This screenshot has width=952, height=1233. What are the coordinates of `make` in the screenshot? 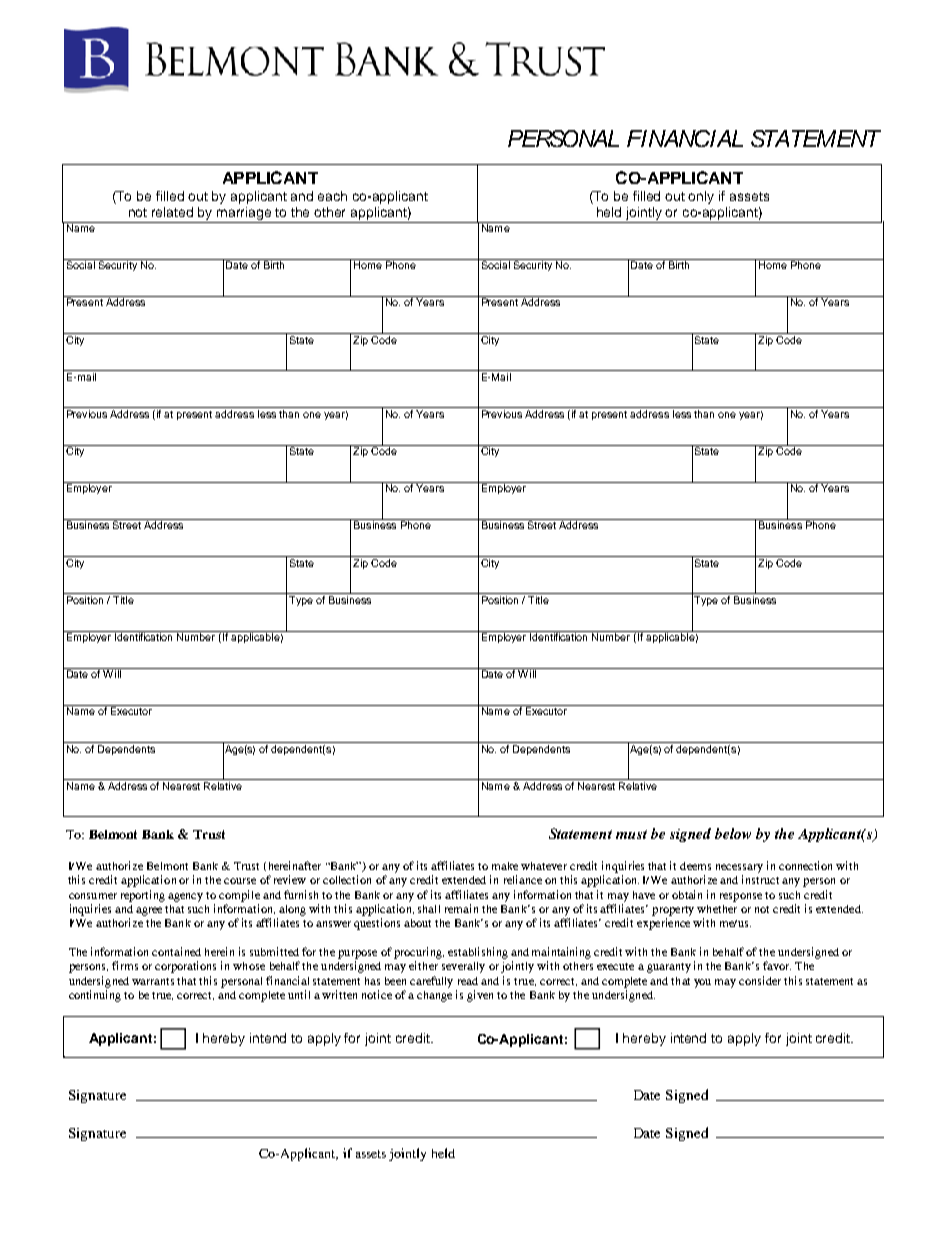 It's located at (505, 866).
